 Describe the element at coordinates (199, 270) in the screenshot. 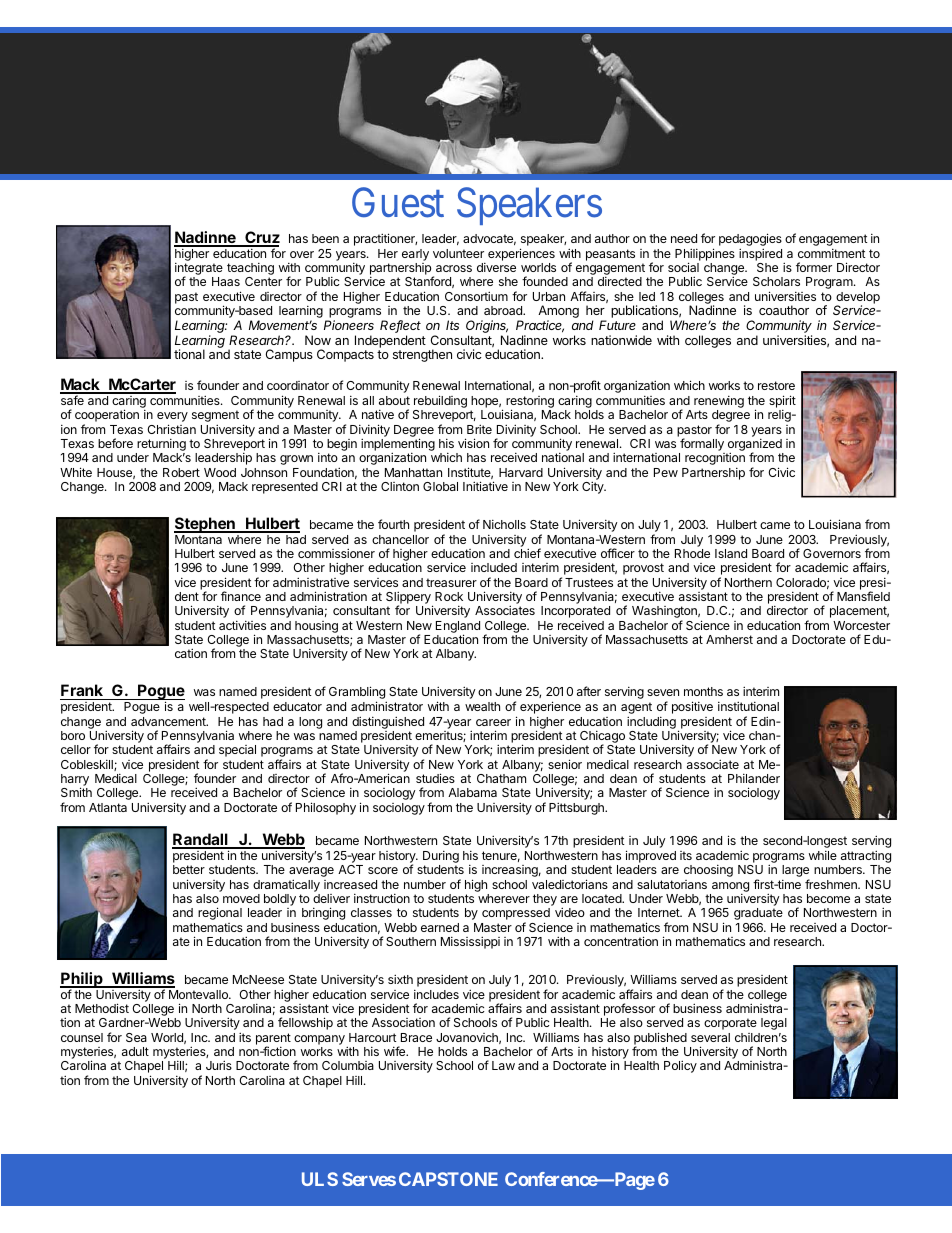

I see `integrate` at that location.
